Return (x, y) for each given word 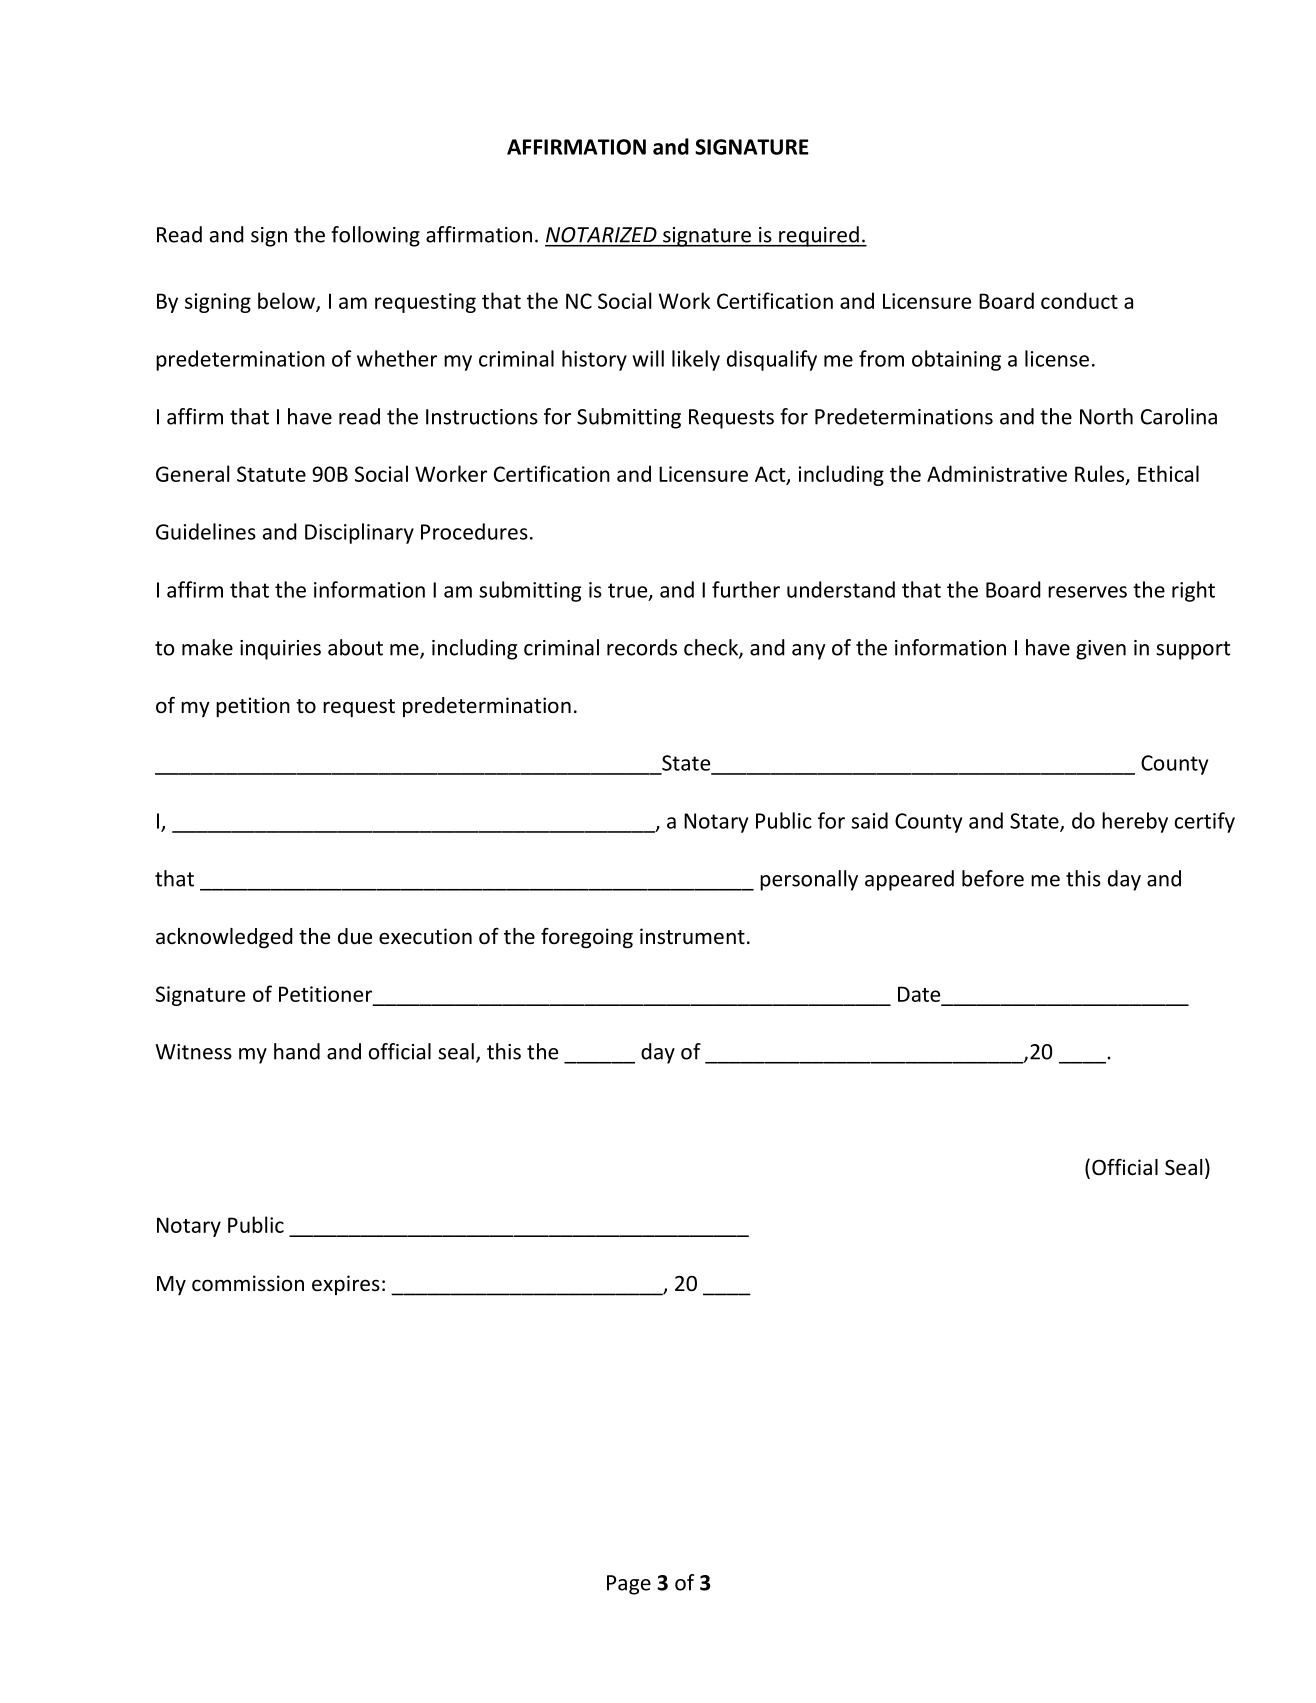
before (993, 878)
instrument (692, 936)
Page (629, 1585)
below (287, 301)
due (355, 936)
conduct (1079, 300)
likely (696, 360)
